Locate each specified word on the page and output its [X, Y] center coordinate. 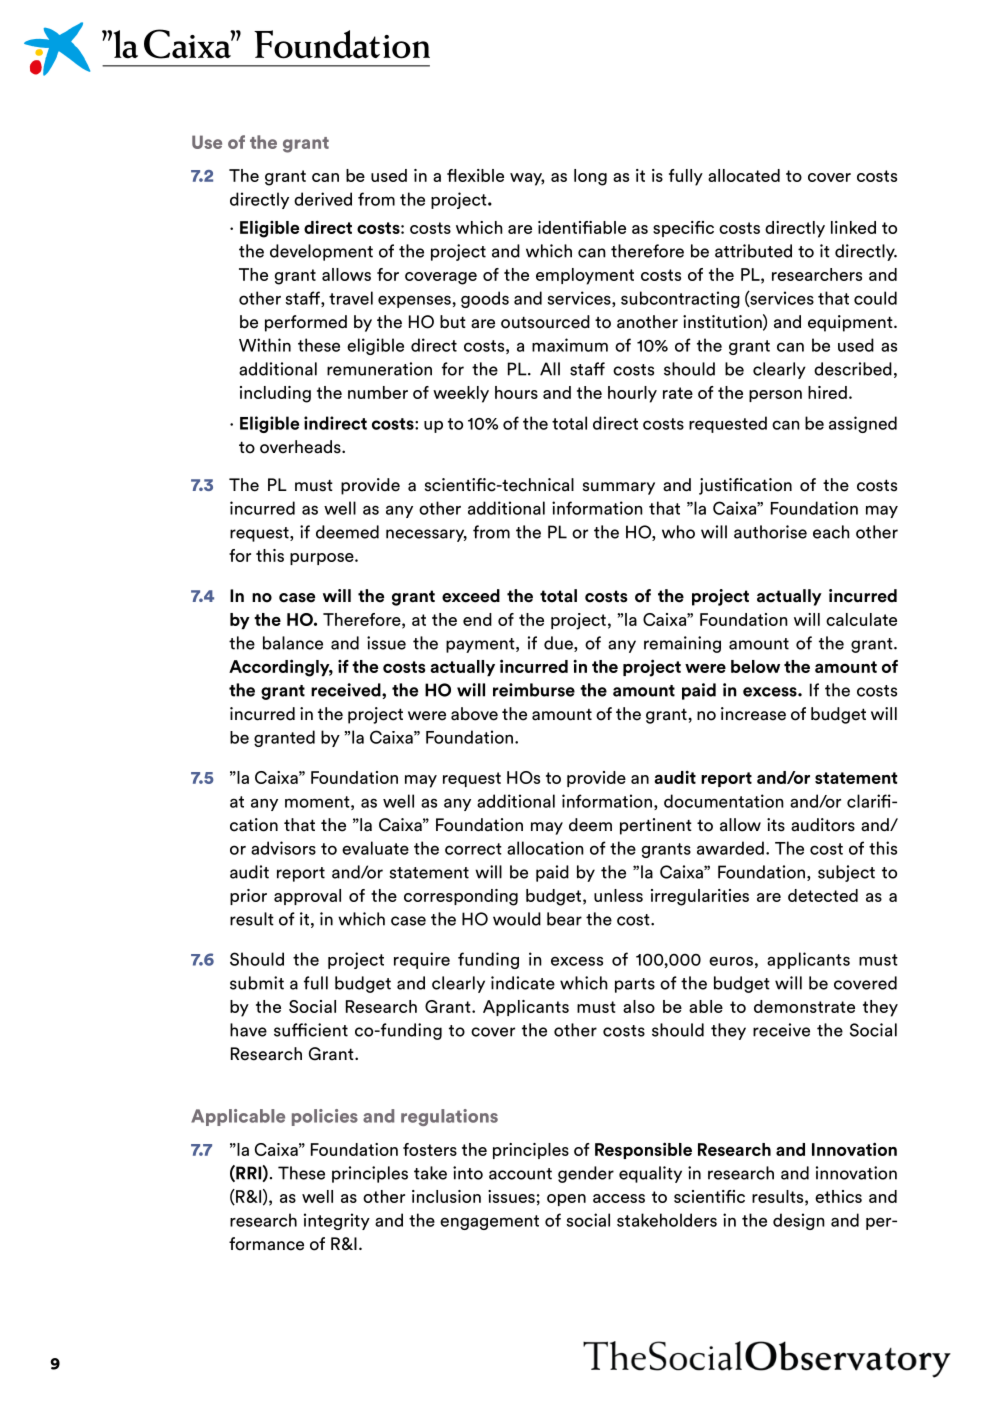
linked [853, 227]
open [566, 1200]
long [590, 177]
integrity [337, 1221]
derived [323, 199]
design [799, 1221]
